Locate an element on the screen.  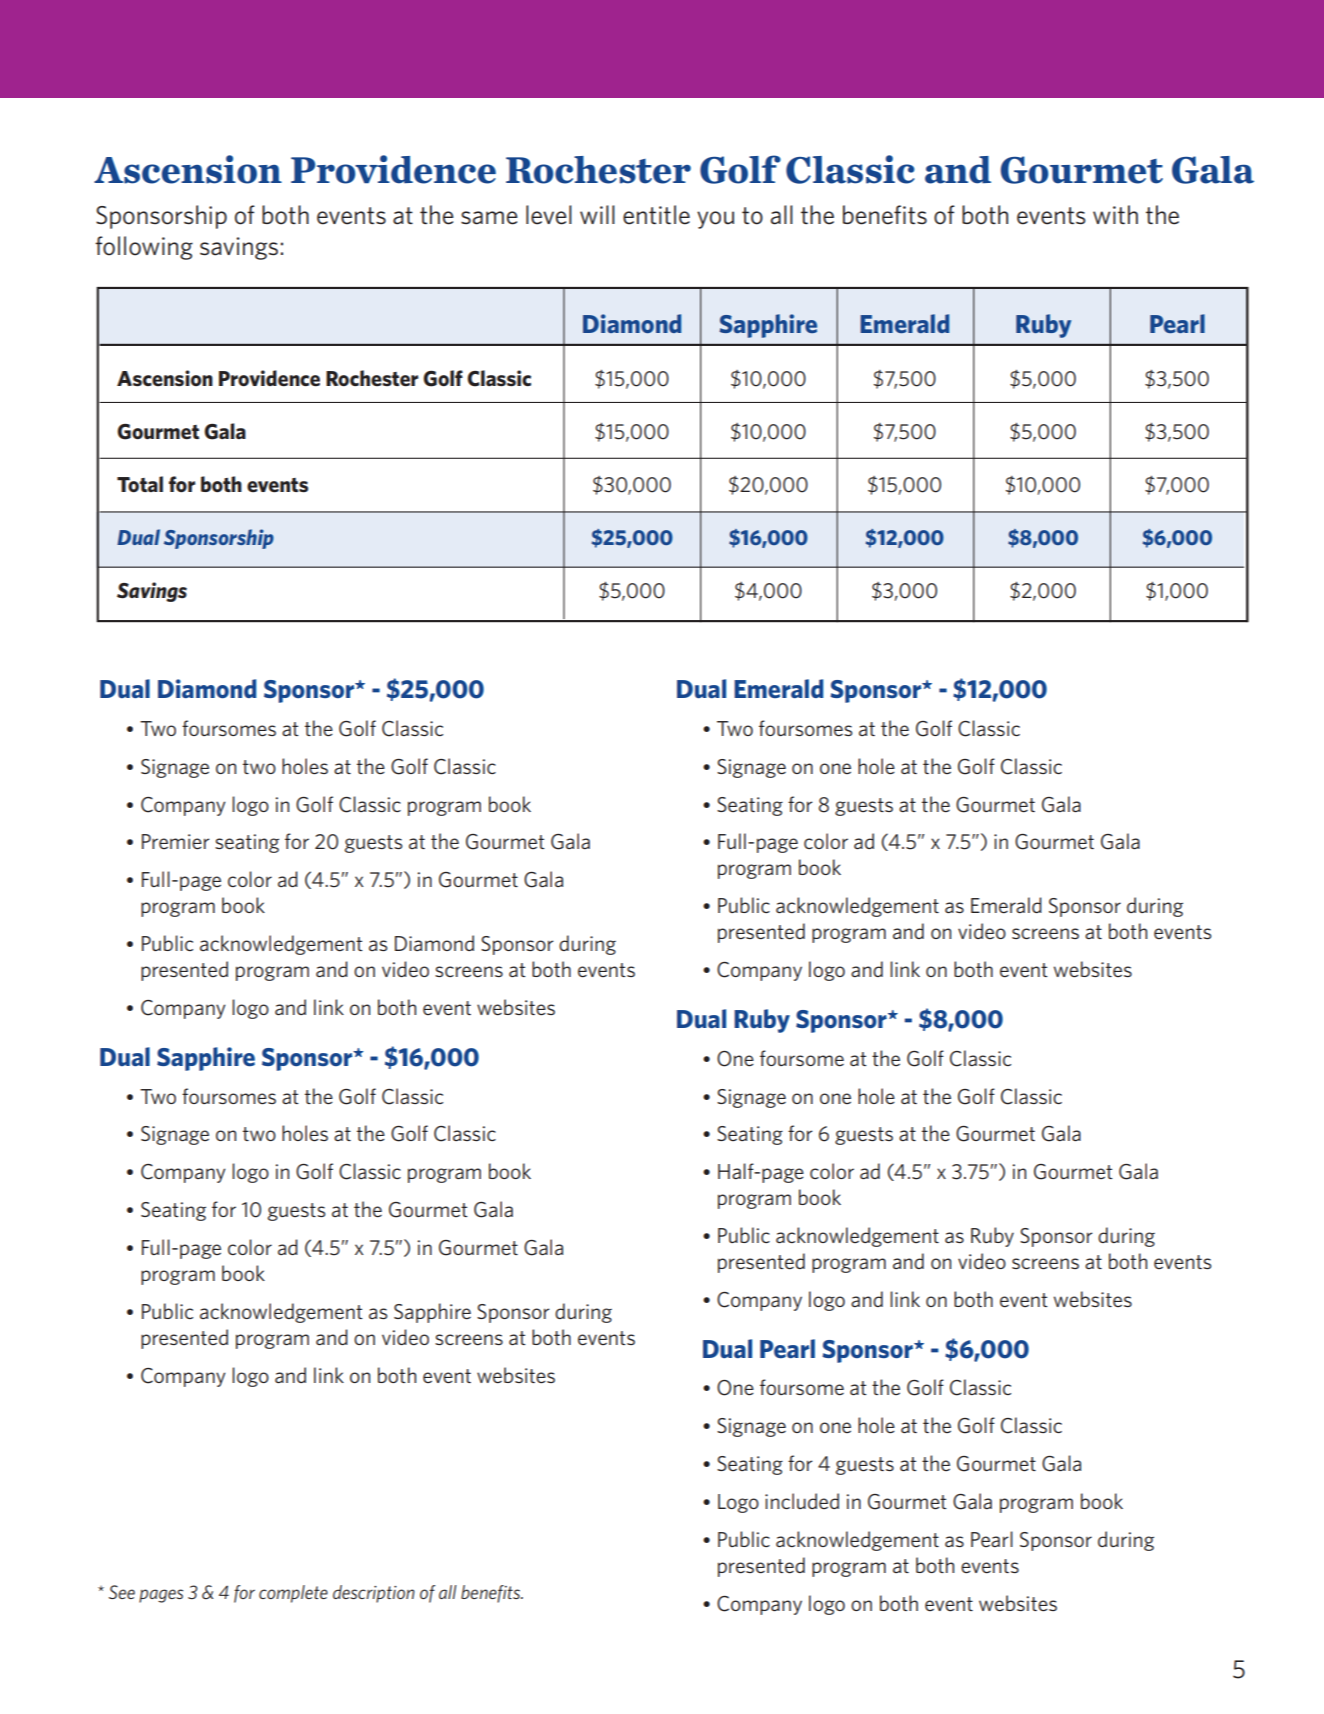
description is located at coordinates (374, 1594).
